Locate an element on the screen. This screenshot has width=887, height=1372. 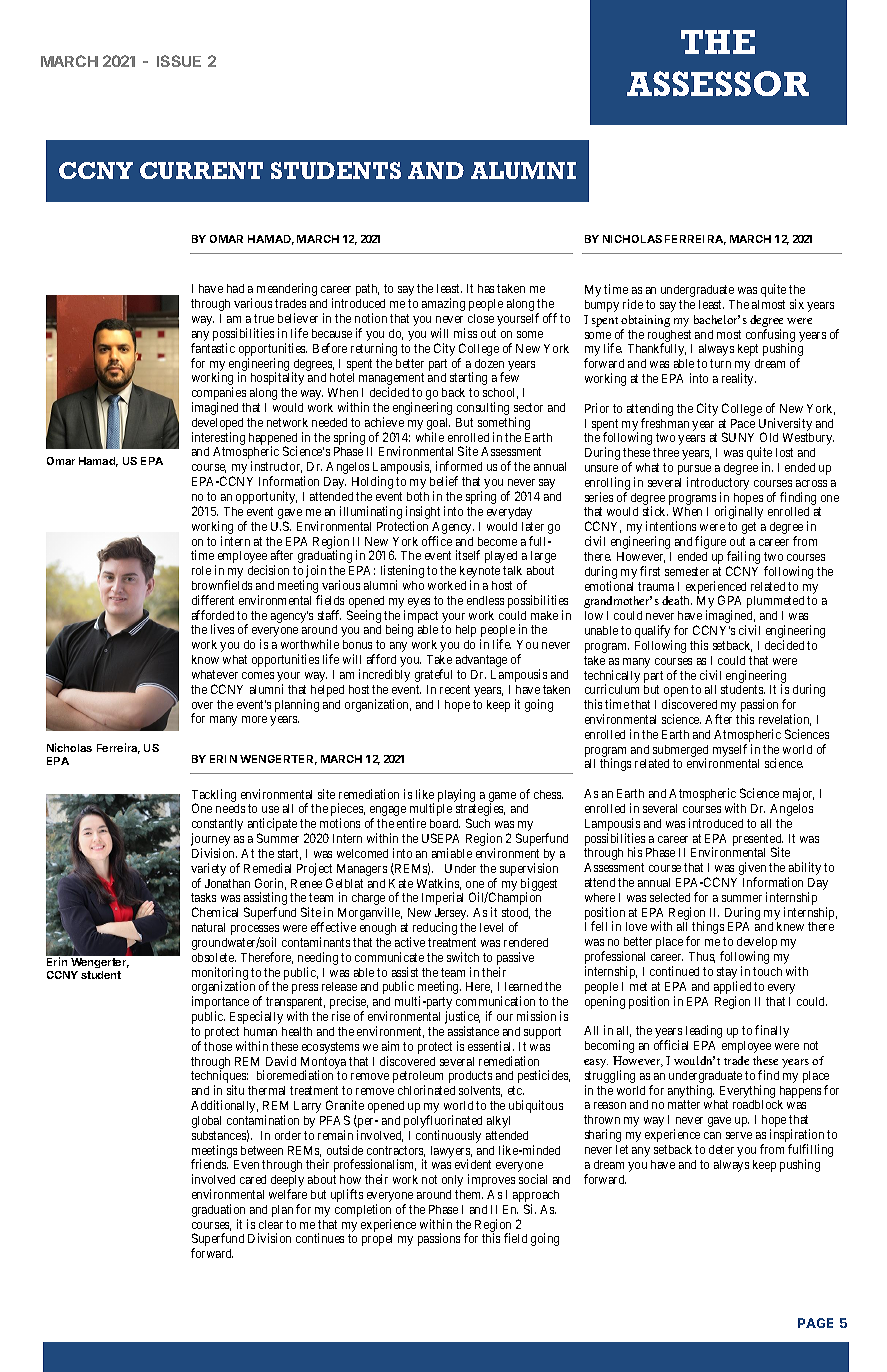
advantage is located at coordinates (481, 661).
